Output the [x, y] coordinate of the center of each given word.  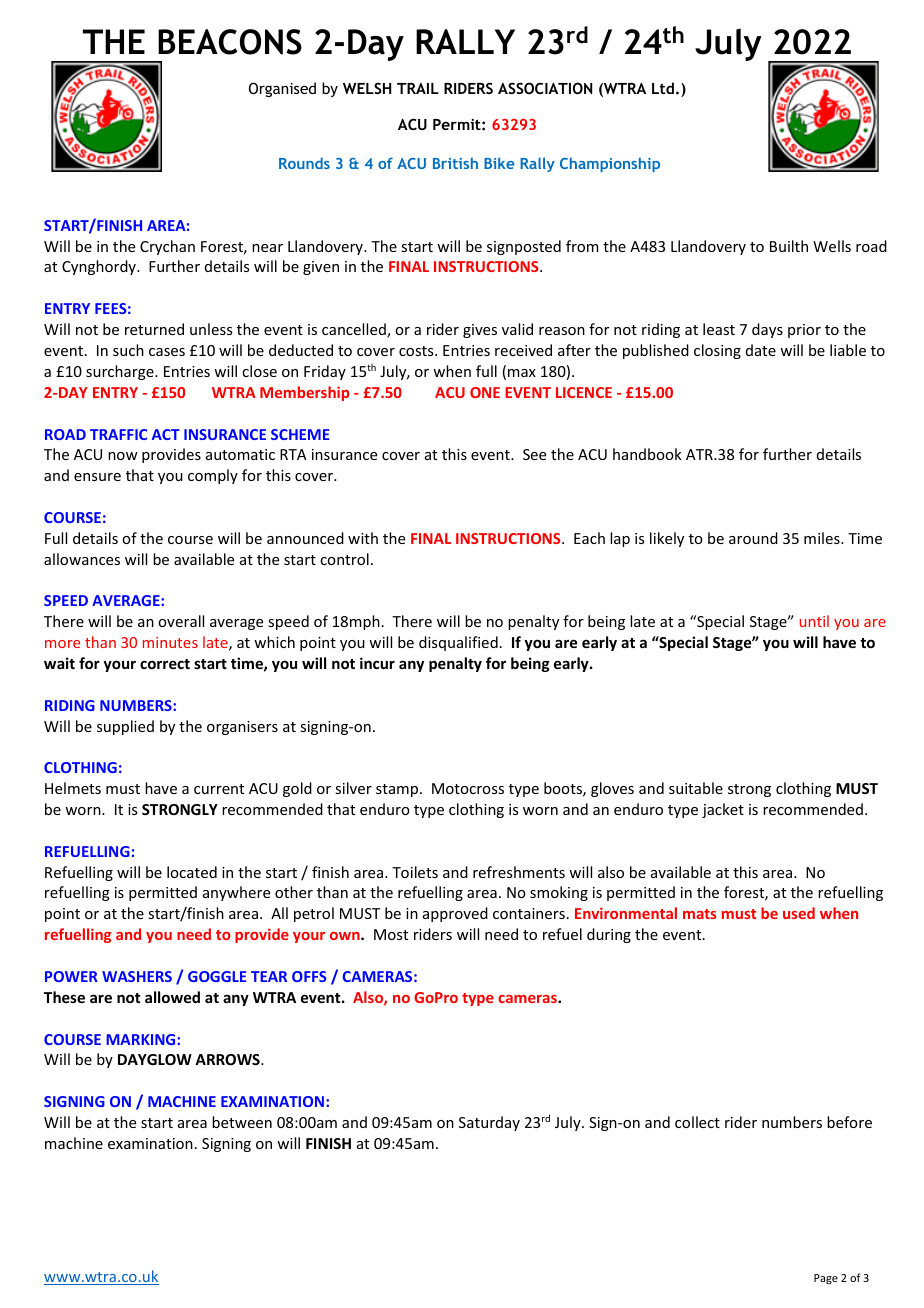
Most [391, 934]
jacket [723, 810]
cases [167, 352]
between [242, 1122]
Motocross [468, 788]
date [761, 350]
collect [697, 1122]
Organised [282, 89]
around [753, 538]
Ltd [663, 88]
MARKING [142, 1039]
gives [480, 331]
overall [181, 621]
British [455, 163]
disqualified [458, 643]
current [219, 789]
